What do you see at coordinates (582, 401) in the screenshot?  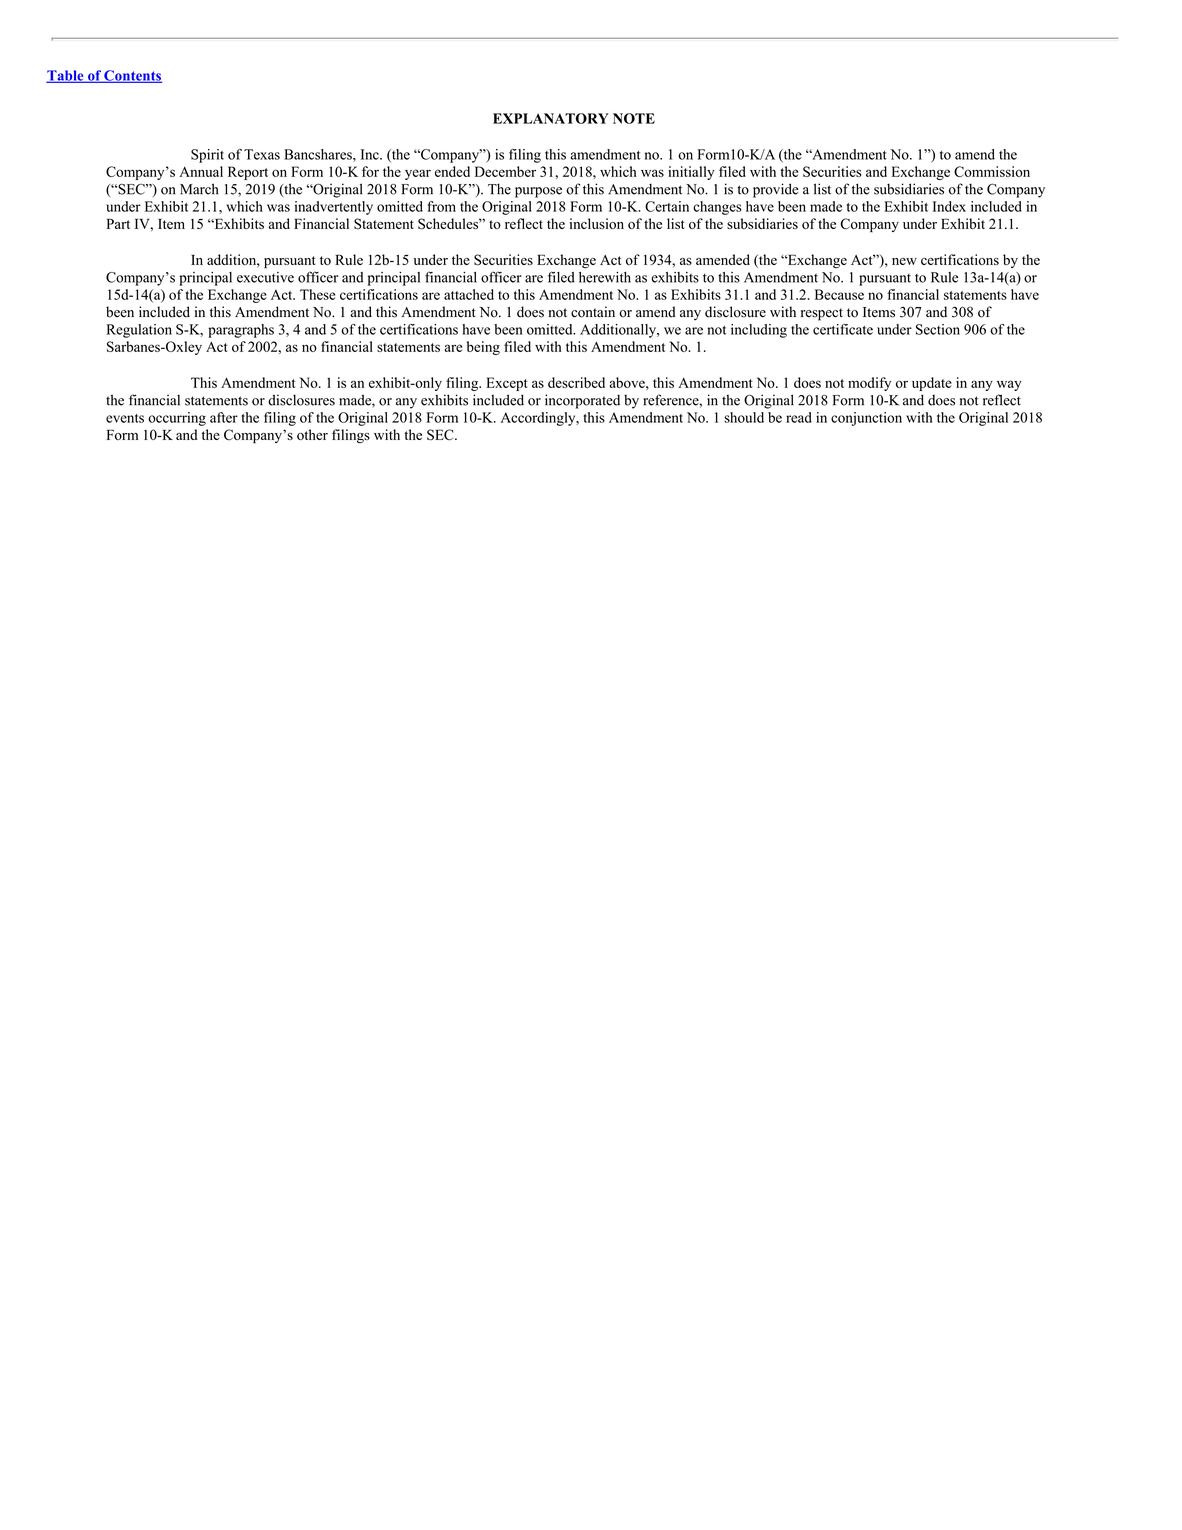 I see `incorporated` at bounding box center [582, 401].
